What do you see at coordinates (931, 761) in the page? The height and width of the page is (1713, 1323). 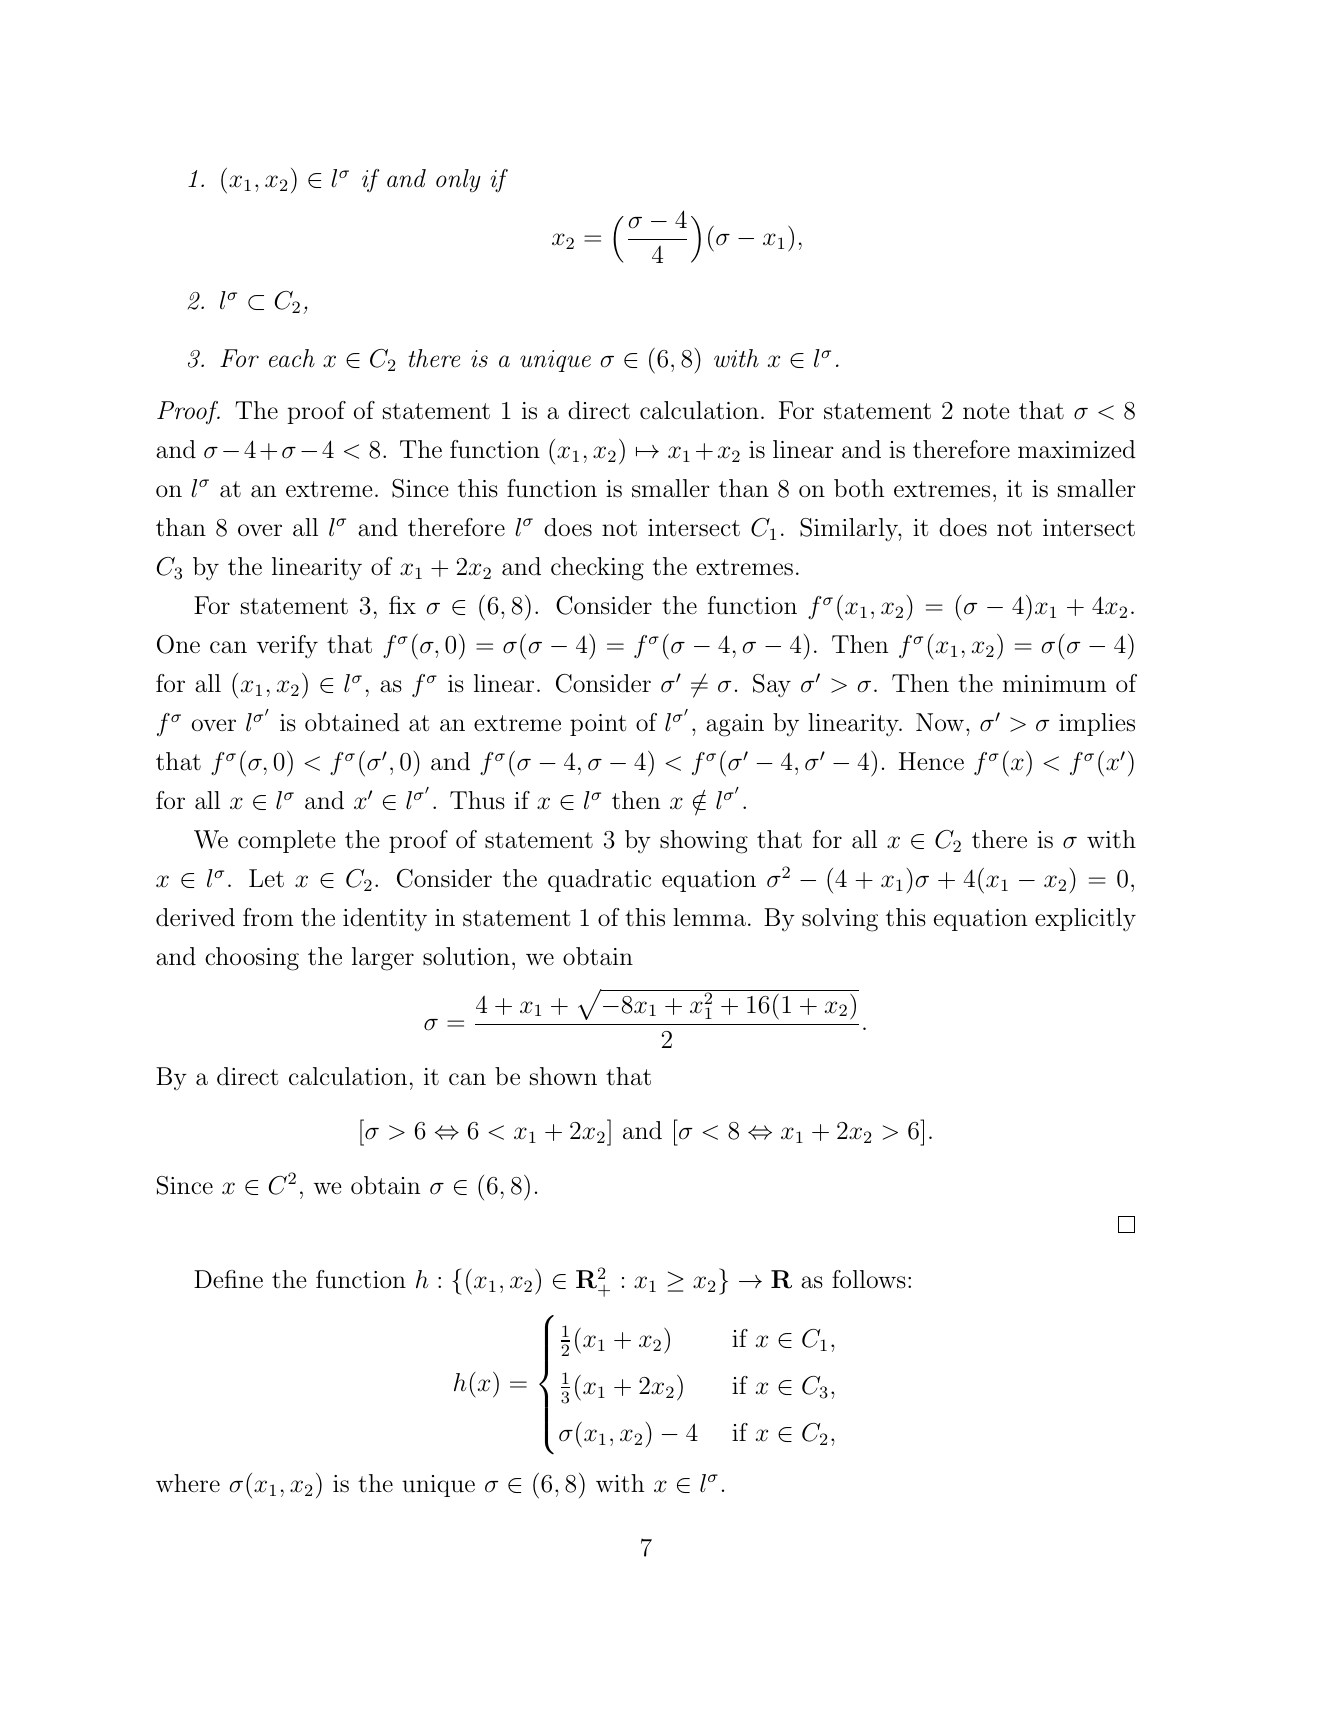 I see `Hence` at bounding box center [931, 761].
